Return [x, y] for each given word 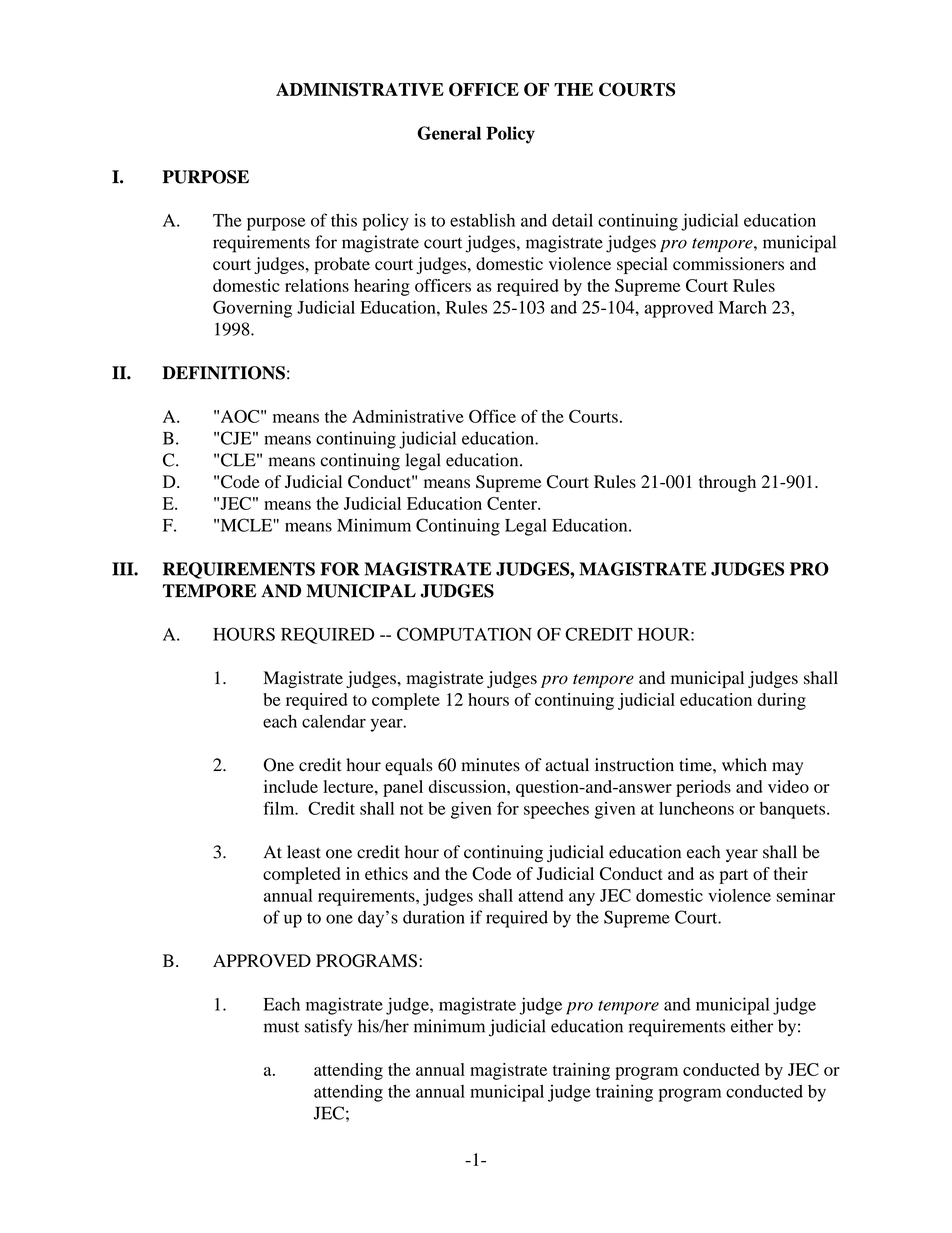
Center [513, 503]
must [281, 1027]
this [344, 220]
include [291, 786]
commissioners [728, 264]
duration [434, 917]
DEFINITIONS [223, 373]
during [782, 701]
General [449, 133]
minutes [490, 765]
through [727, 483]
